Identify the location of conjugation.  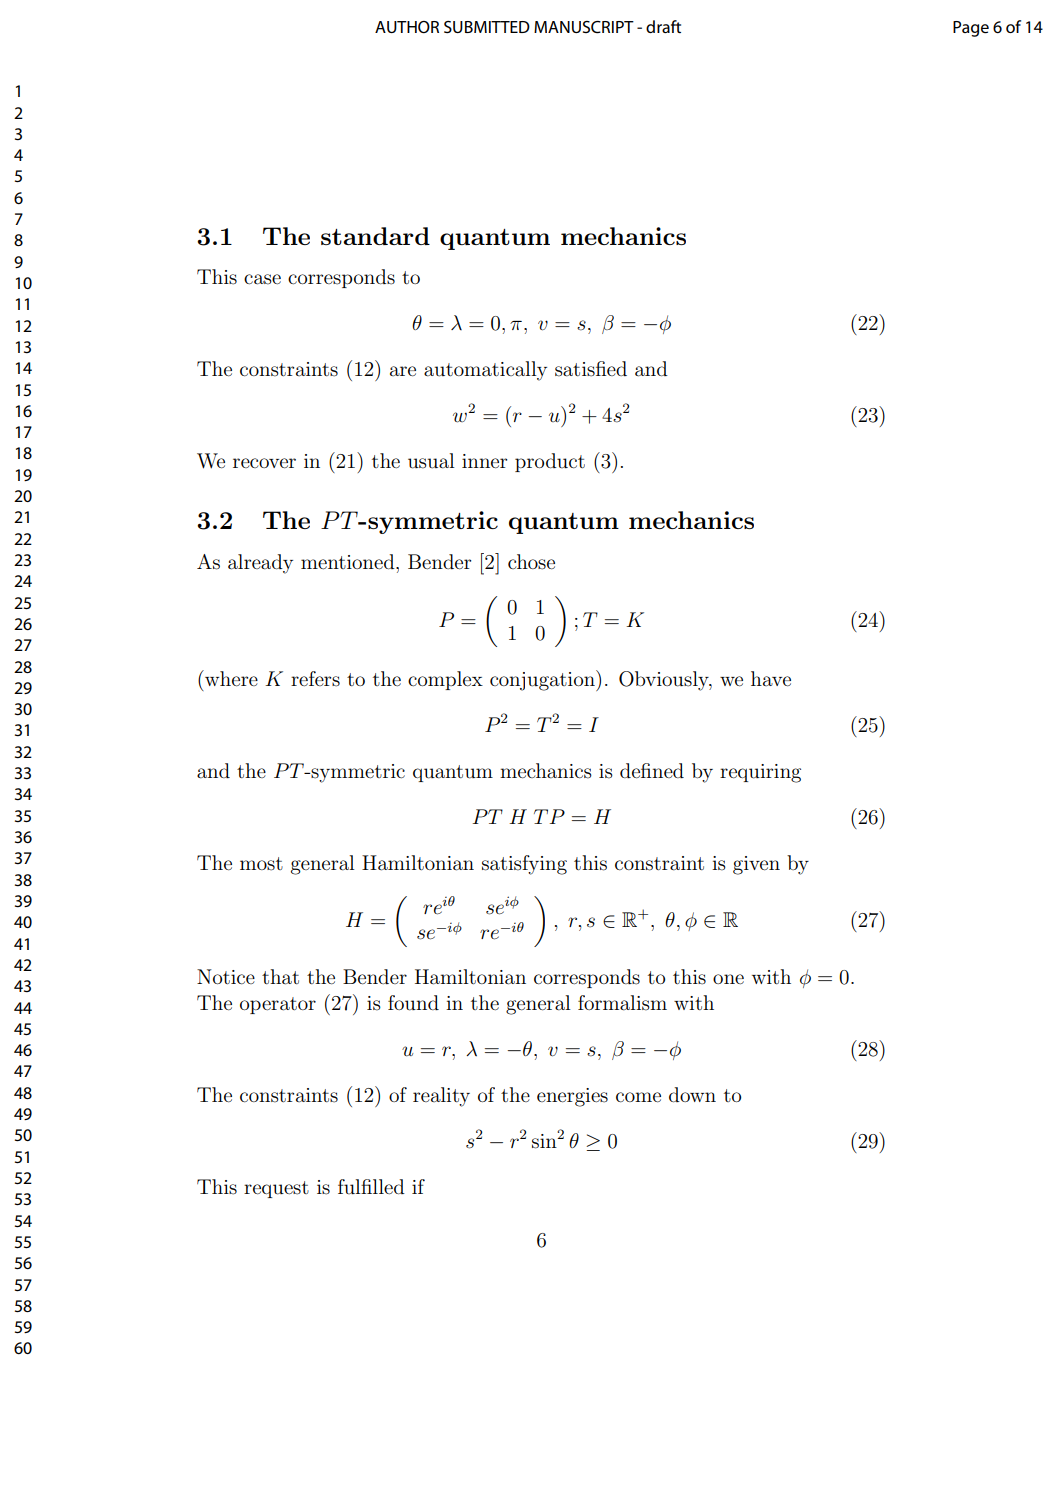
(543, 680).
